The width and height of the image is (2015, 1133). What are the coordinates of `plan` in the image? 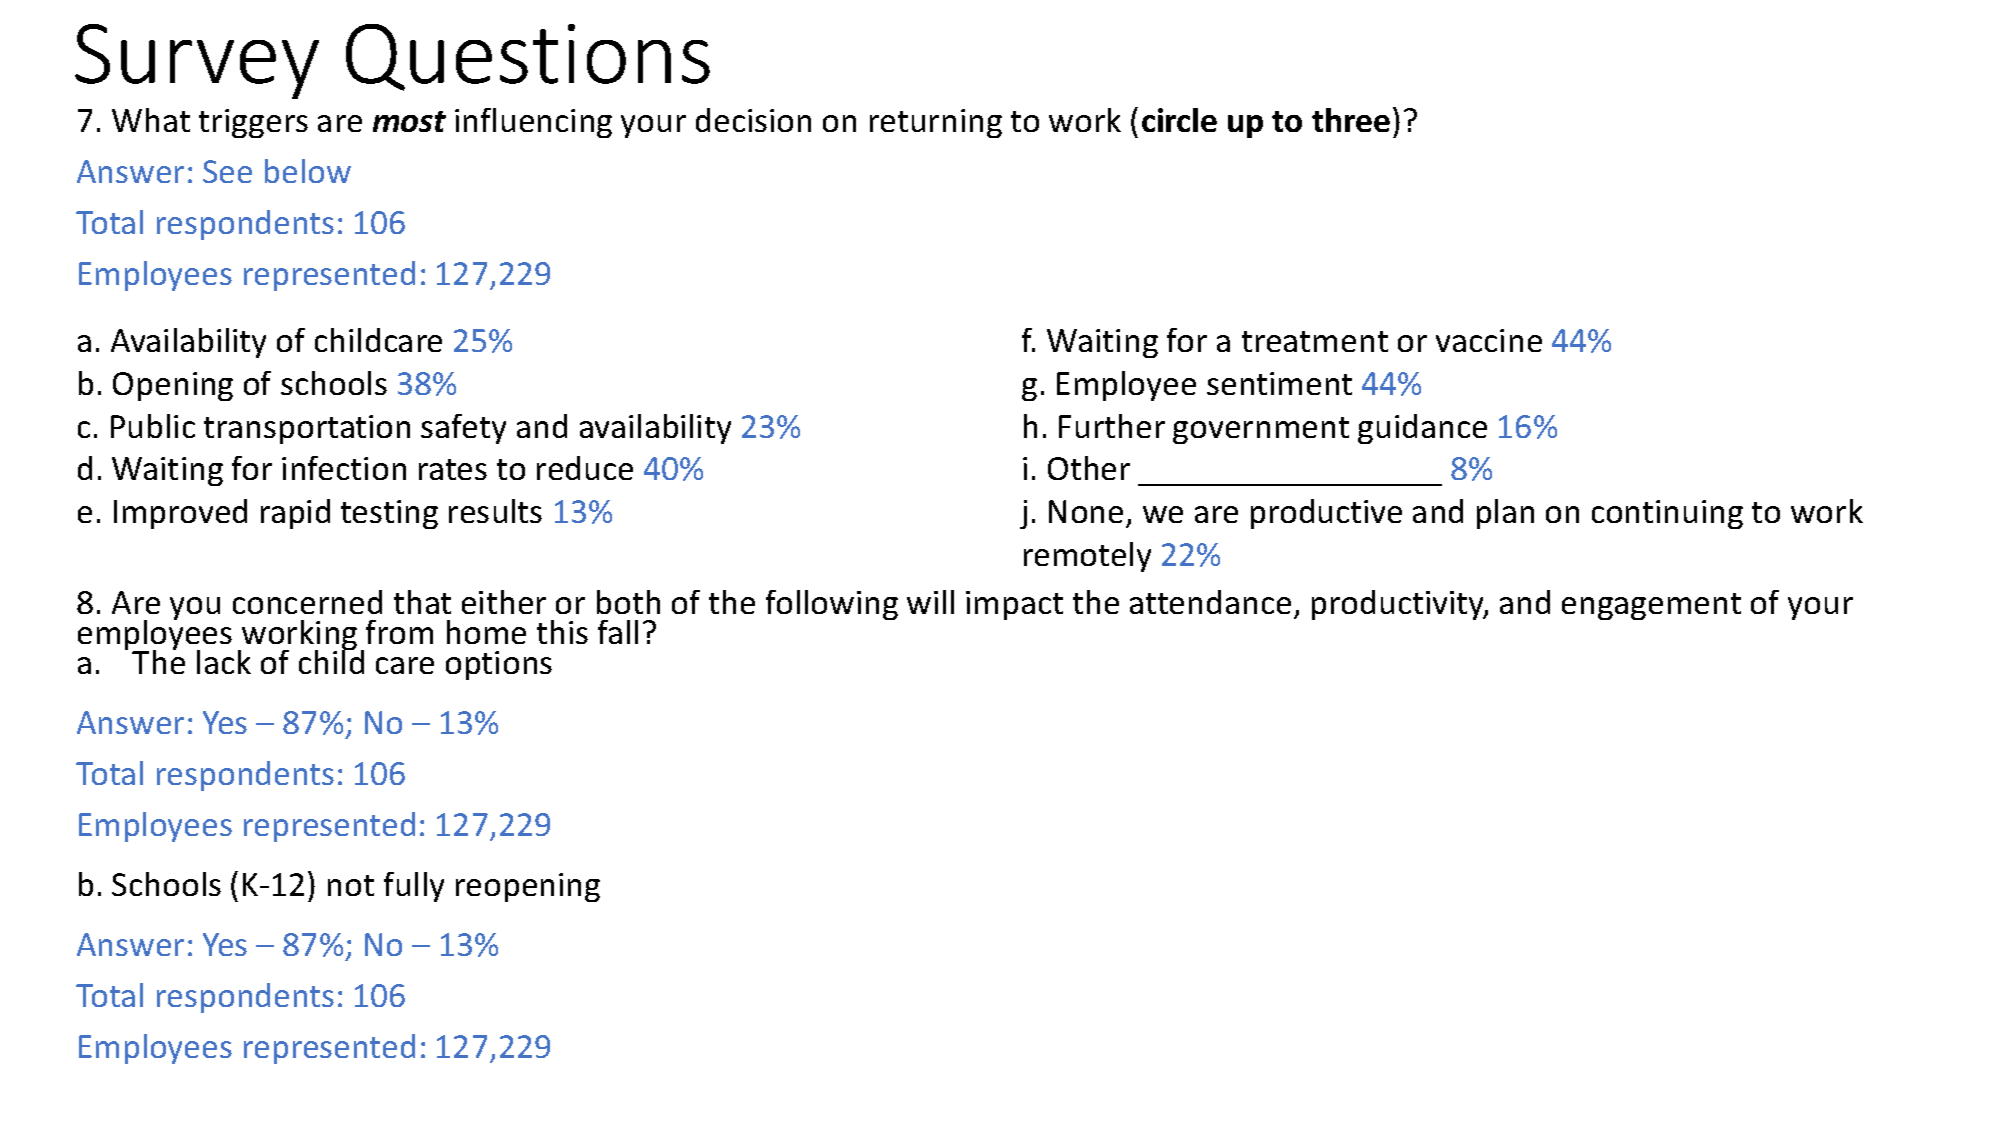 It's located at (1505, 514).
